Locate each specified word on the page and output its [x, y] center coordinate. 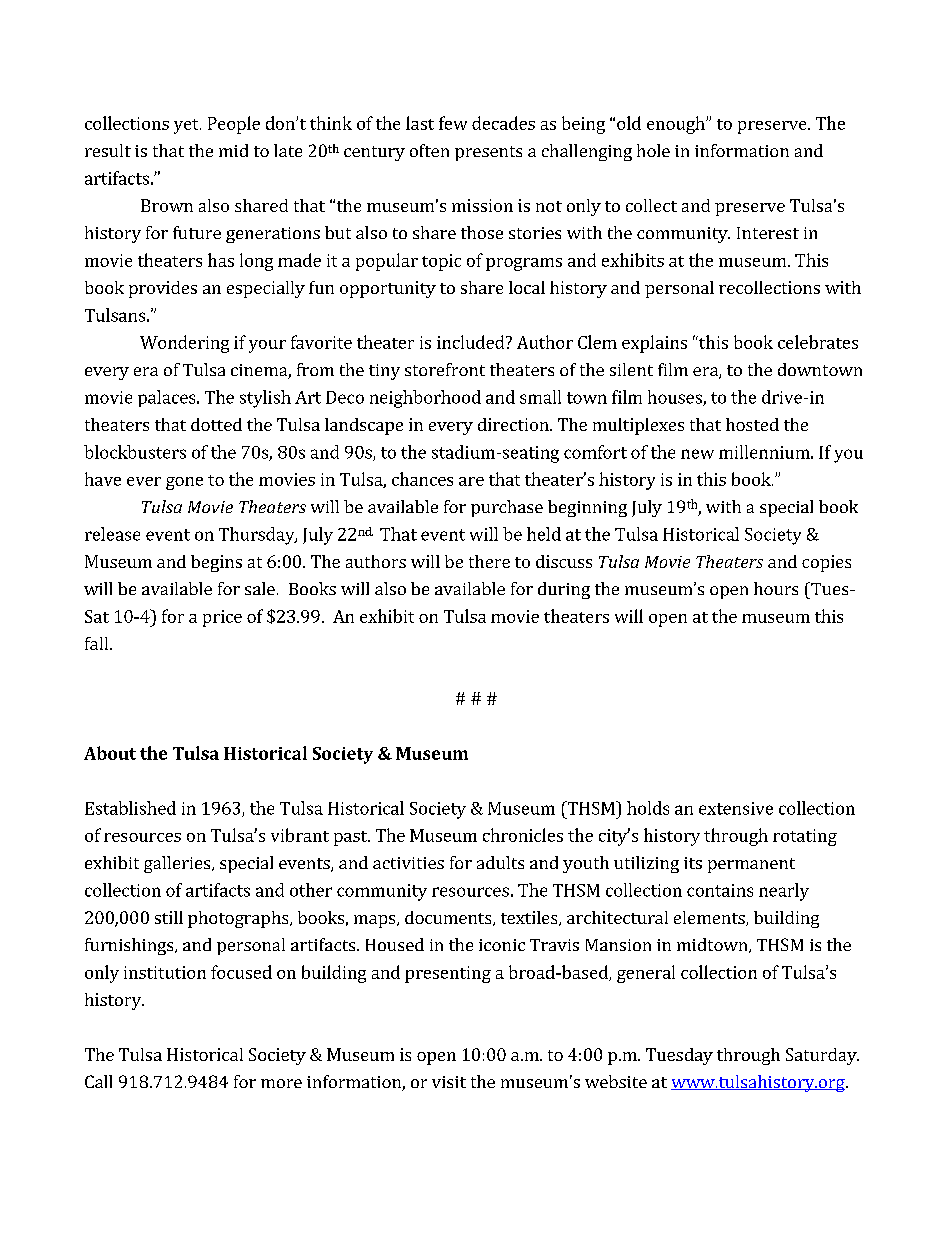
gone [184, 483]
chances [422, 479]
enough [677, 125]
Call [98, 1081]
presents [488, 153]
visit [449, 1082]
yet [187, 126]
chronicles [523, 835]
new [697, 454]
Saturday [822, 1056]
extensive [736, 808]
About [110, 753]
